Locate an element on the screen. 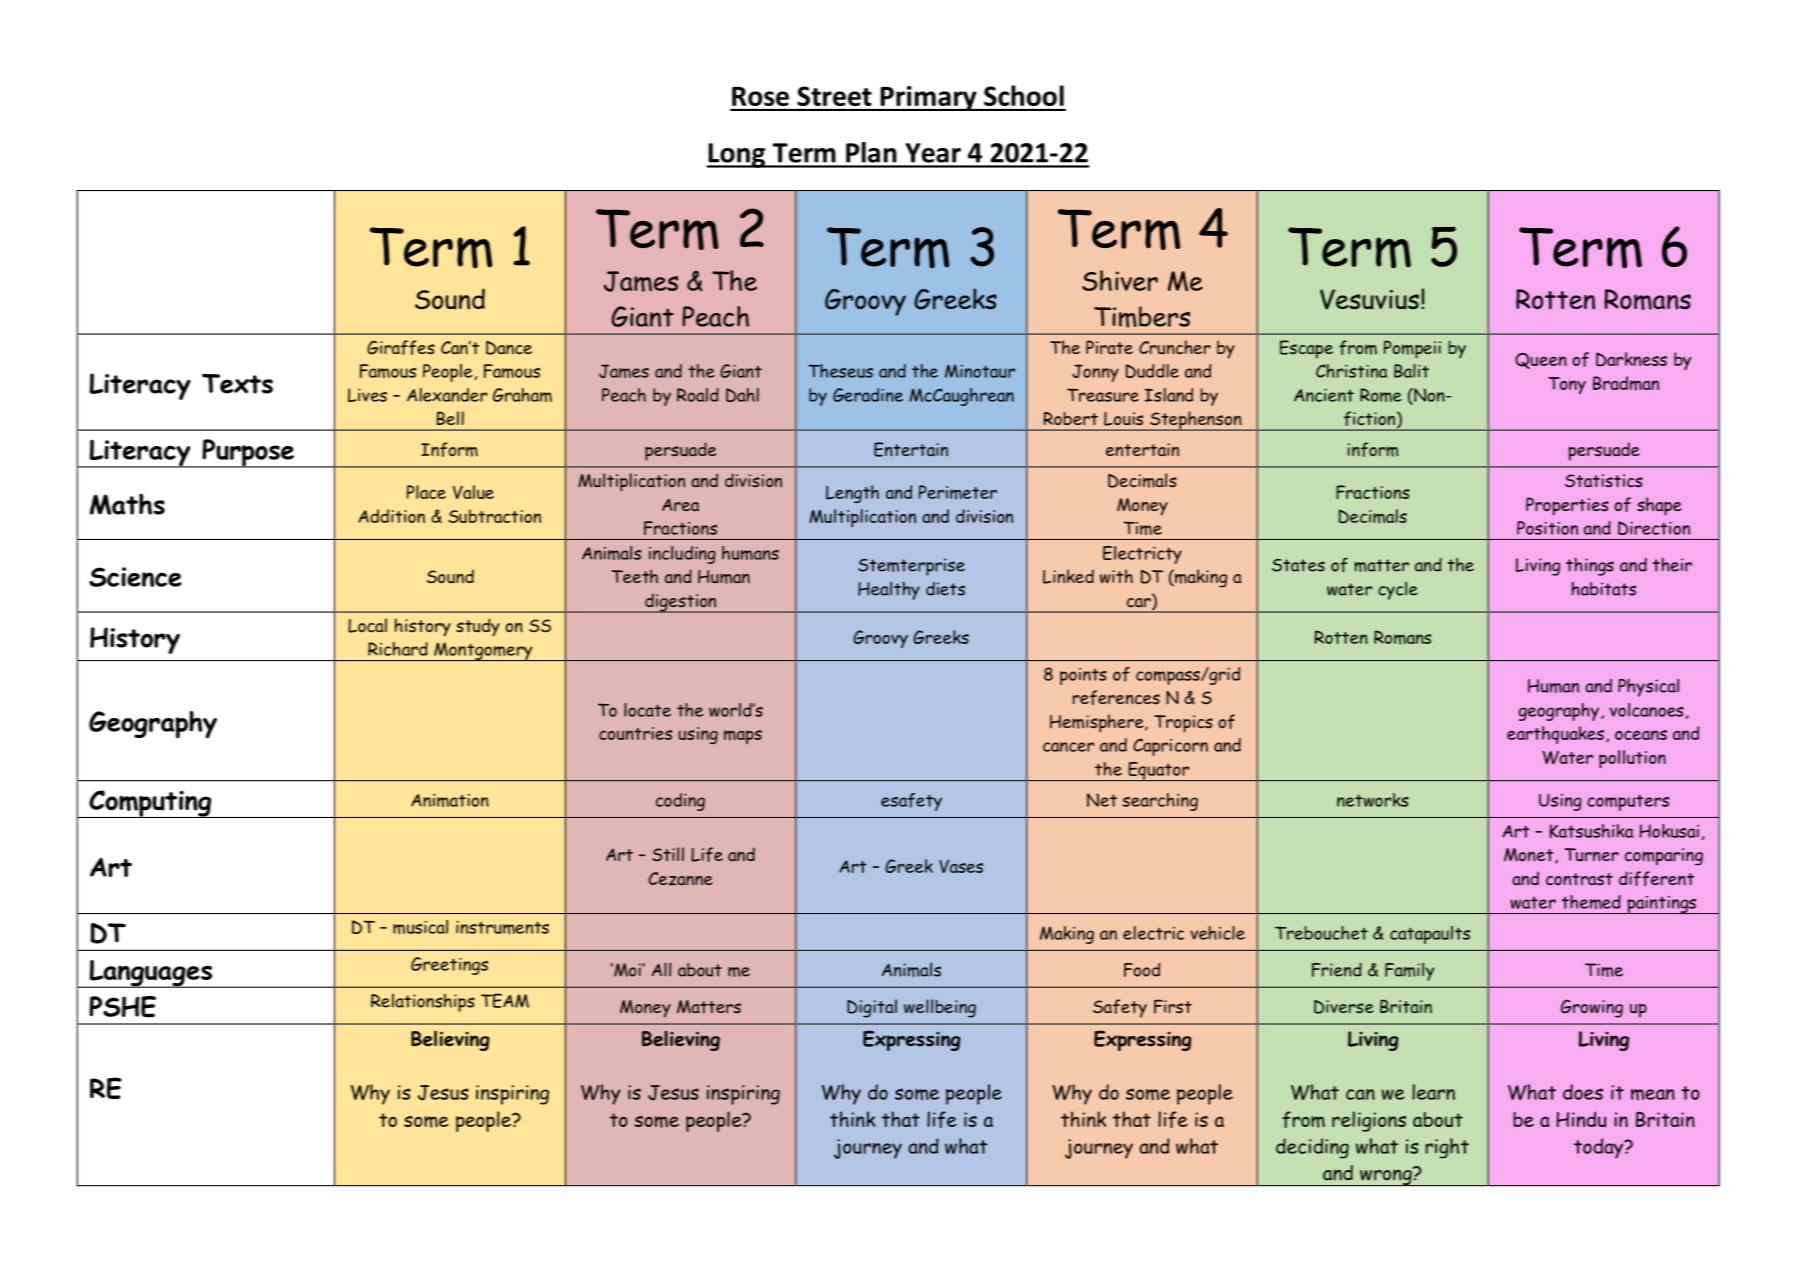  Long is located at coordinates (737, 155).
